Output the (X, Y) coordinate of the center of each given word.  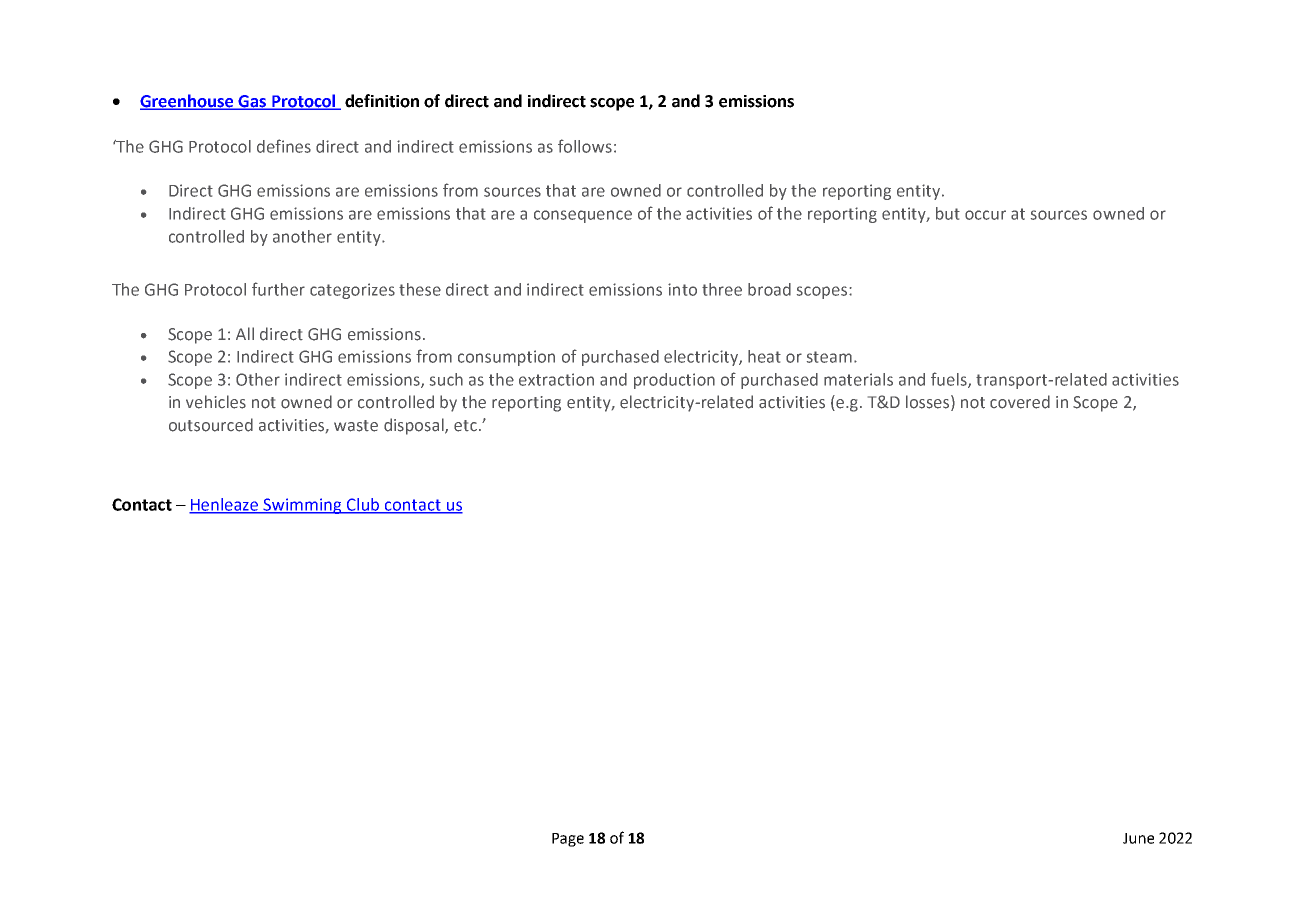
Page (568, 840)
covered (1020, 402)
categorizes (352, 291)
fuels (950, 380)
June (1138, 838)
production (674, 381)
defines (284, 146)
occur (985, 215)
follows (585, 146)
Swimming (303, 506)
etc (465, 426)
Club (363, 505)
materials (858, 379)
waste (356, 426)
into (682, 289)
